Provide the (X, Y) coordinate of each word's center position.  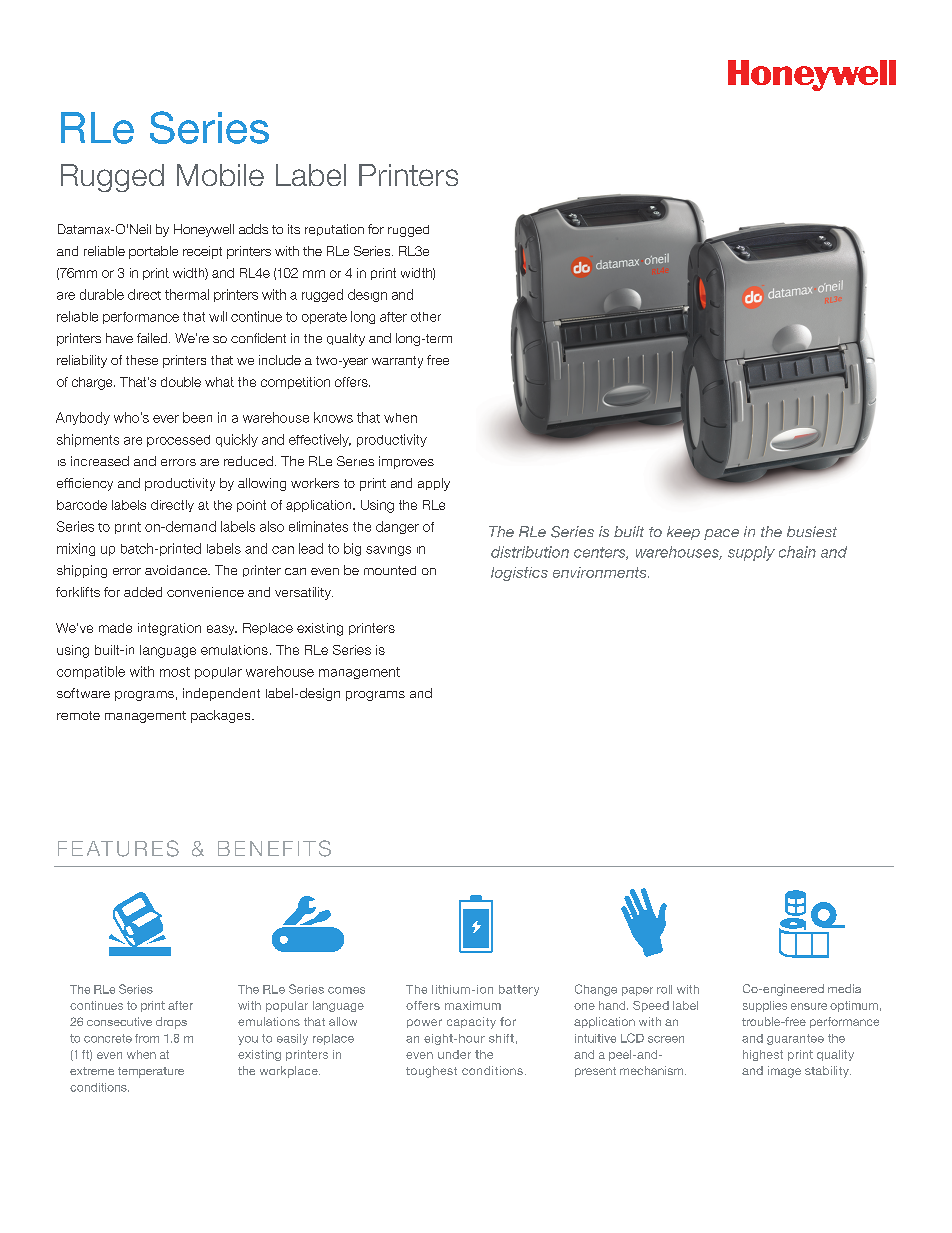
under (454, 1054)
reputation (334, 230)
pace (721, 534)
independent (221, 694)
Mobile (220, 175)
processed (178, 441)
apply (434, 484)
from (147, 1038)
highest (763, 1055)
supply (751, 553)
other (426, 317)
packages (222, 716)
